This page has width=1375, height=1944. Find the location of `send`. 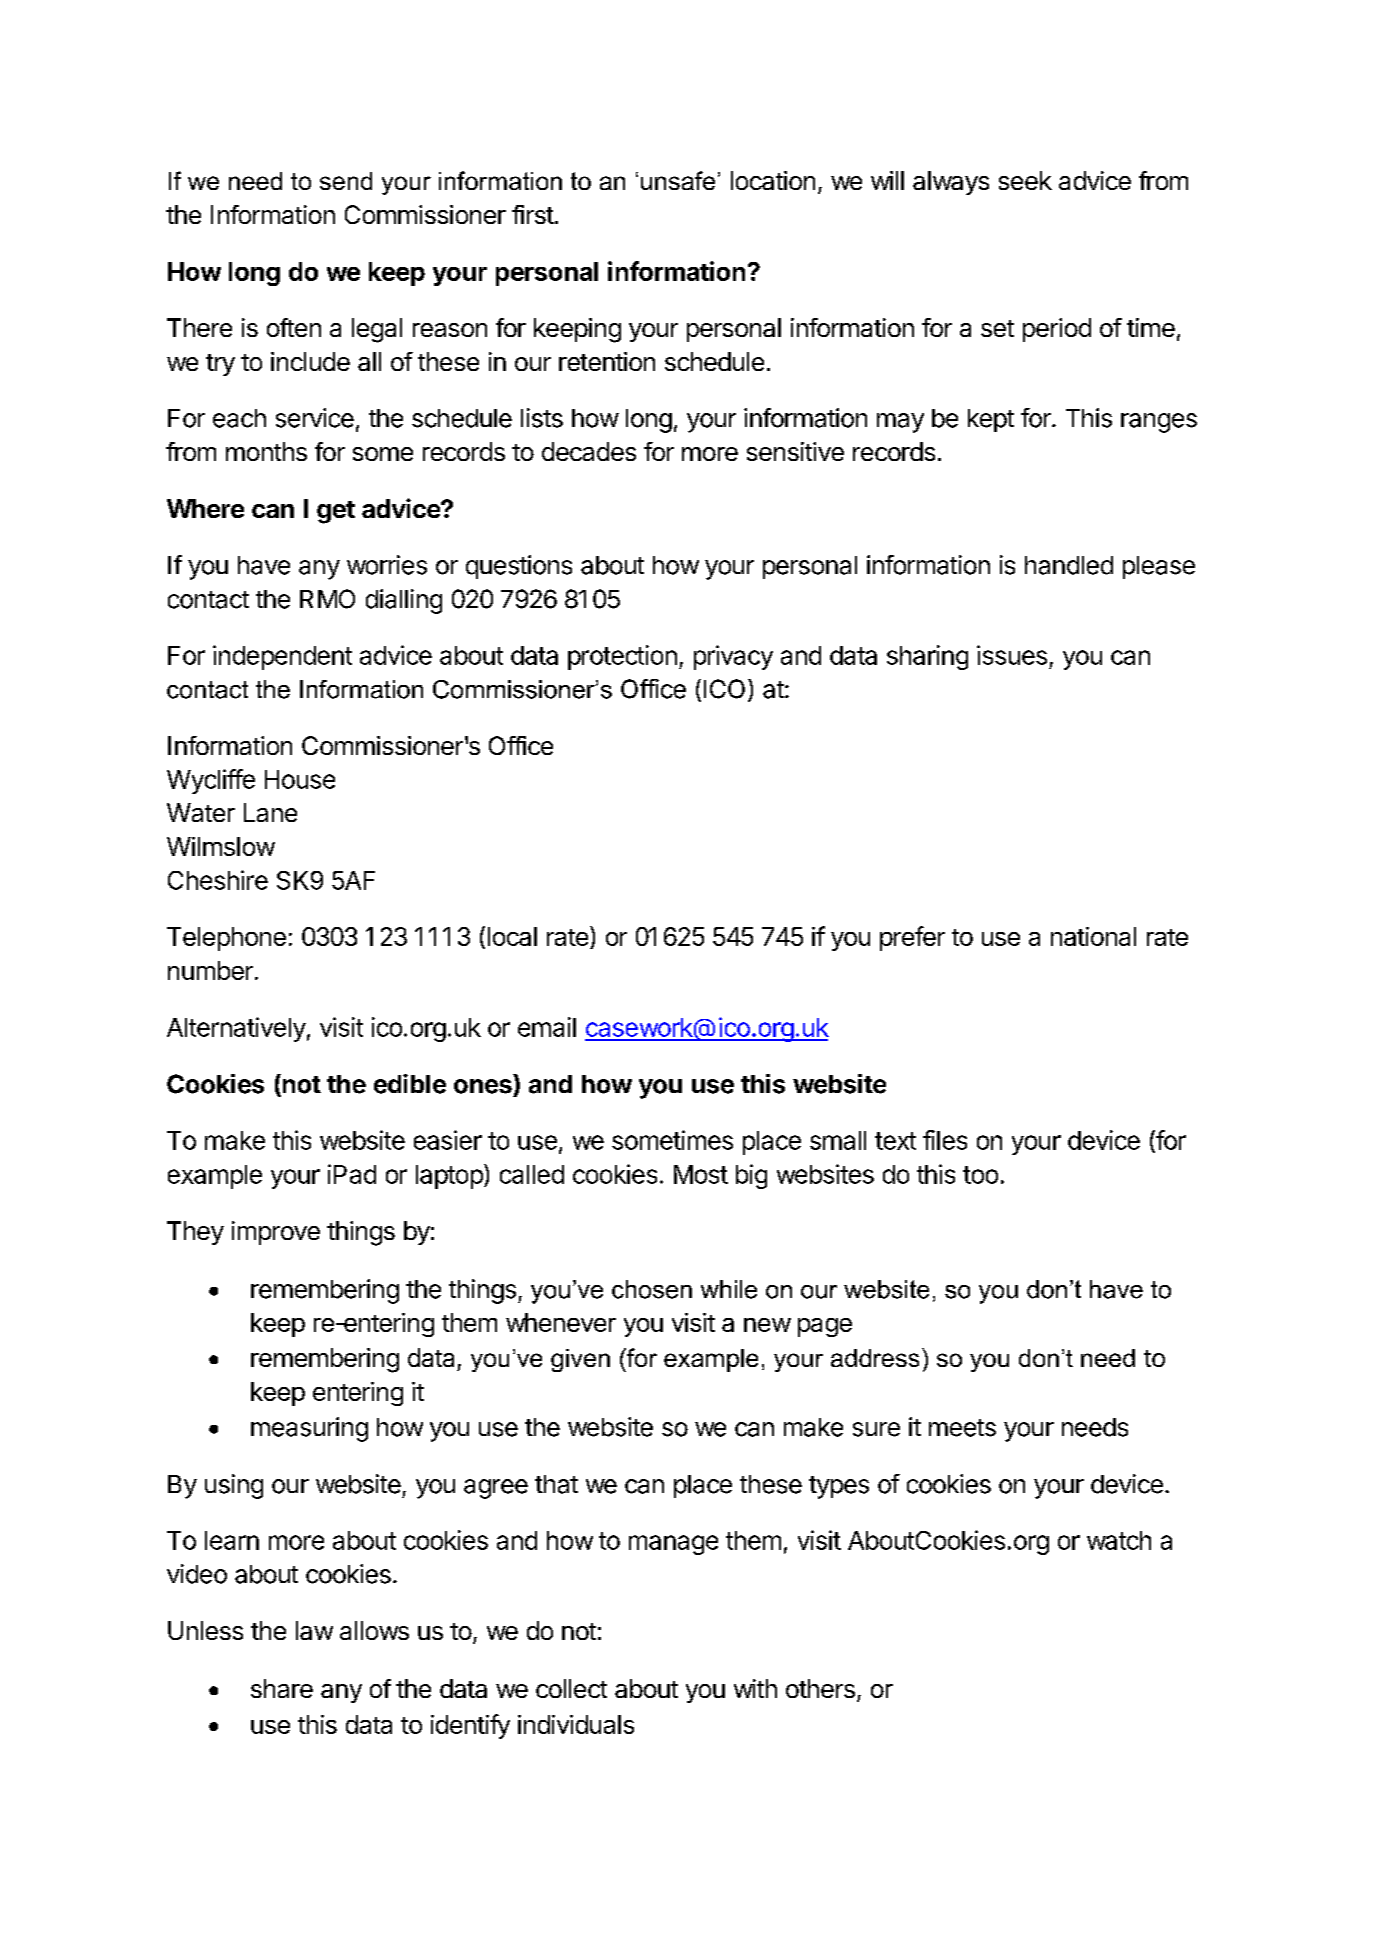

send is located at coordinates (346, 181).
